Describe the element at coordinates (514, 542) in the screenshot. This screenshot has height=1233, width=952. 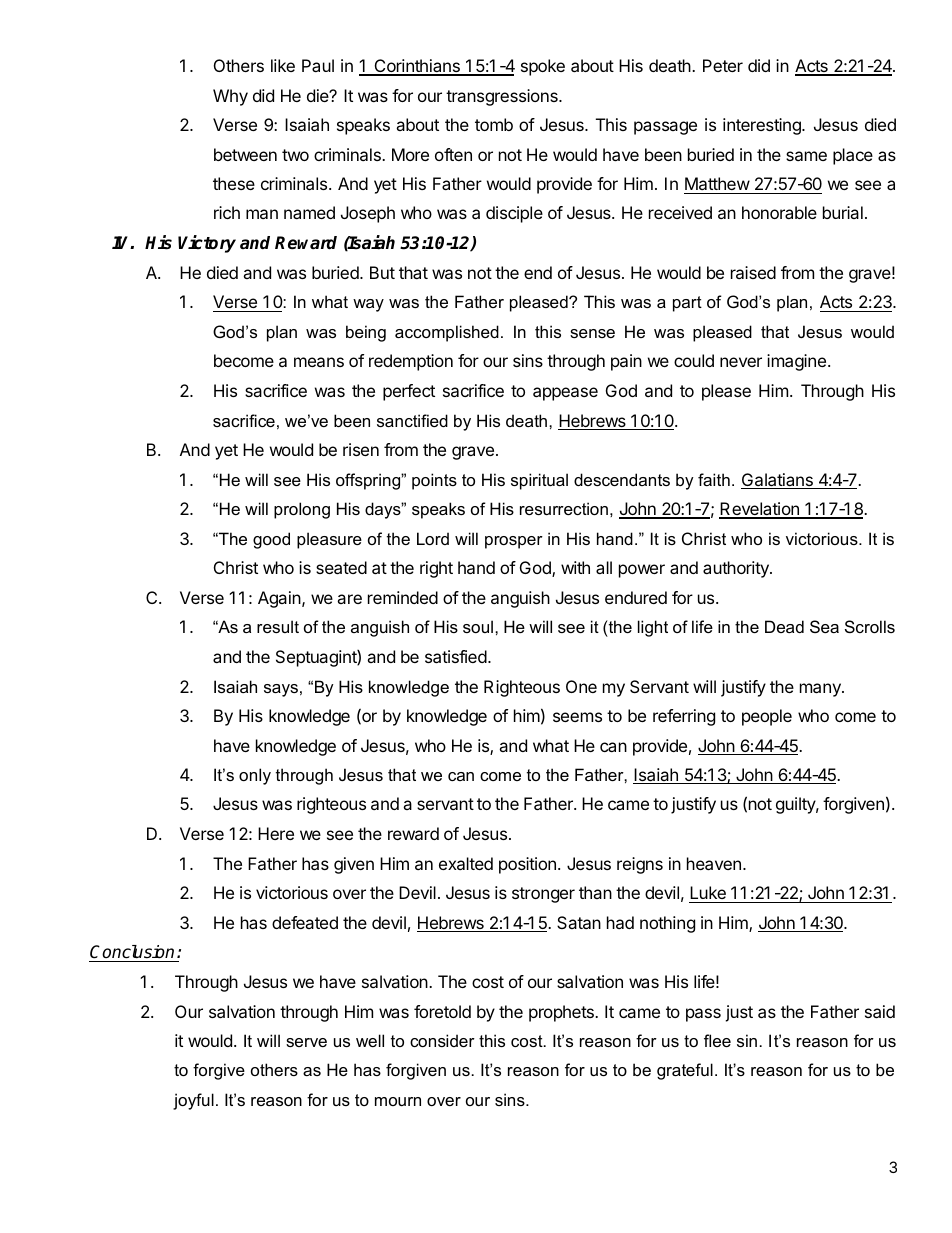
I see `prosper` at that location.
